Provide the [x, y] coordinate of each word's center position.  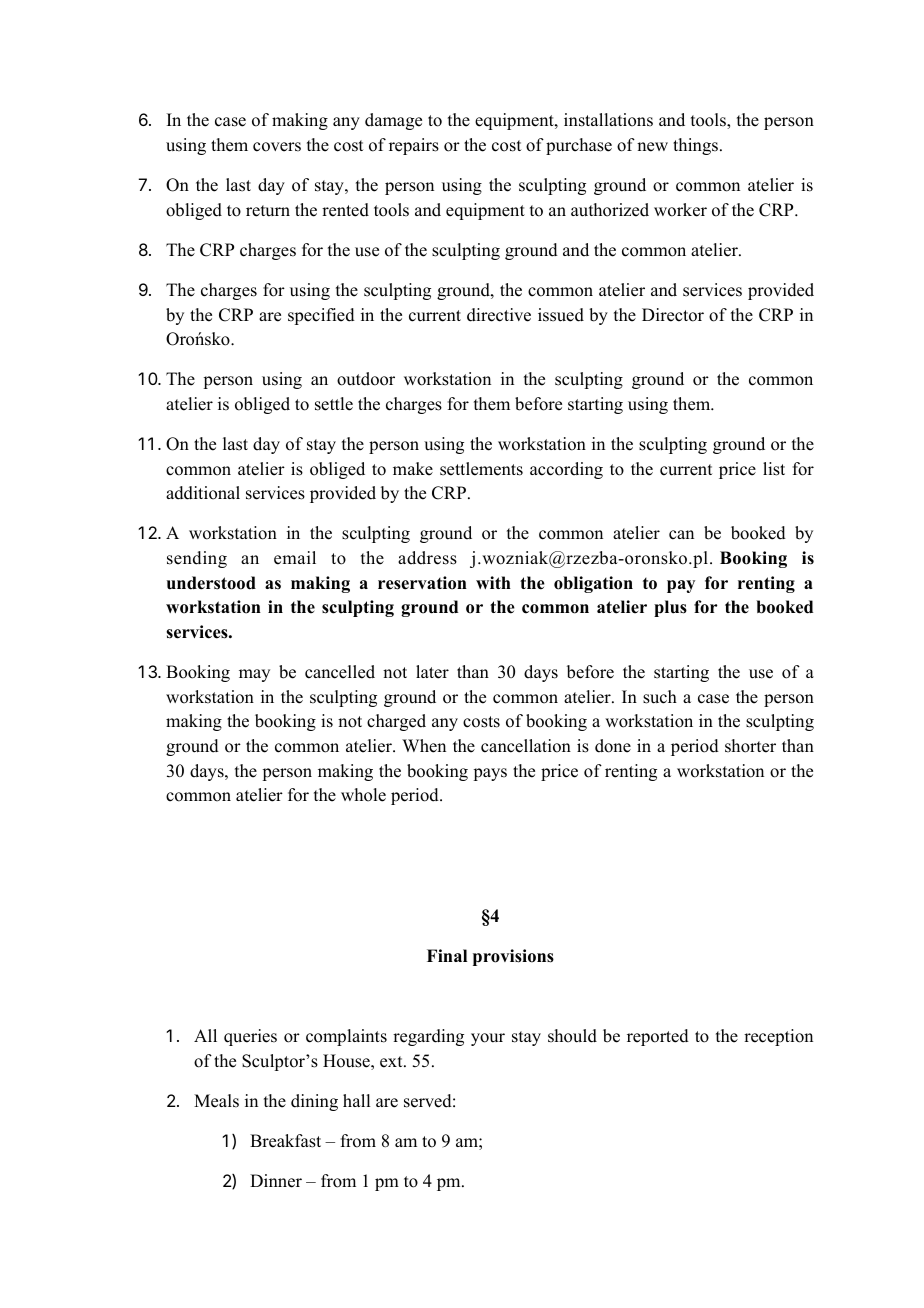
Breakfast [285, 1141]
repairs [414, 146]
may [254, 675]
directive [499, 315]
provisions [513, 957]
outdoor [366, 379]
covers [277, 147]
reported [658, 1037]
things [695, 146]
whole [363, 795]
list [774, 469]
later [432, 672]
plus [670, 608]
